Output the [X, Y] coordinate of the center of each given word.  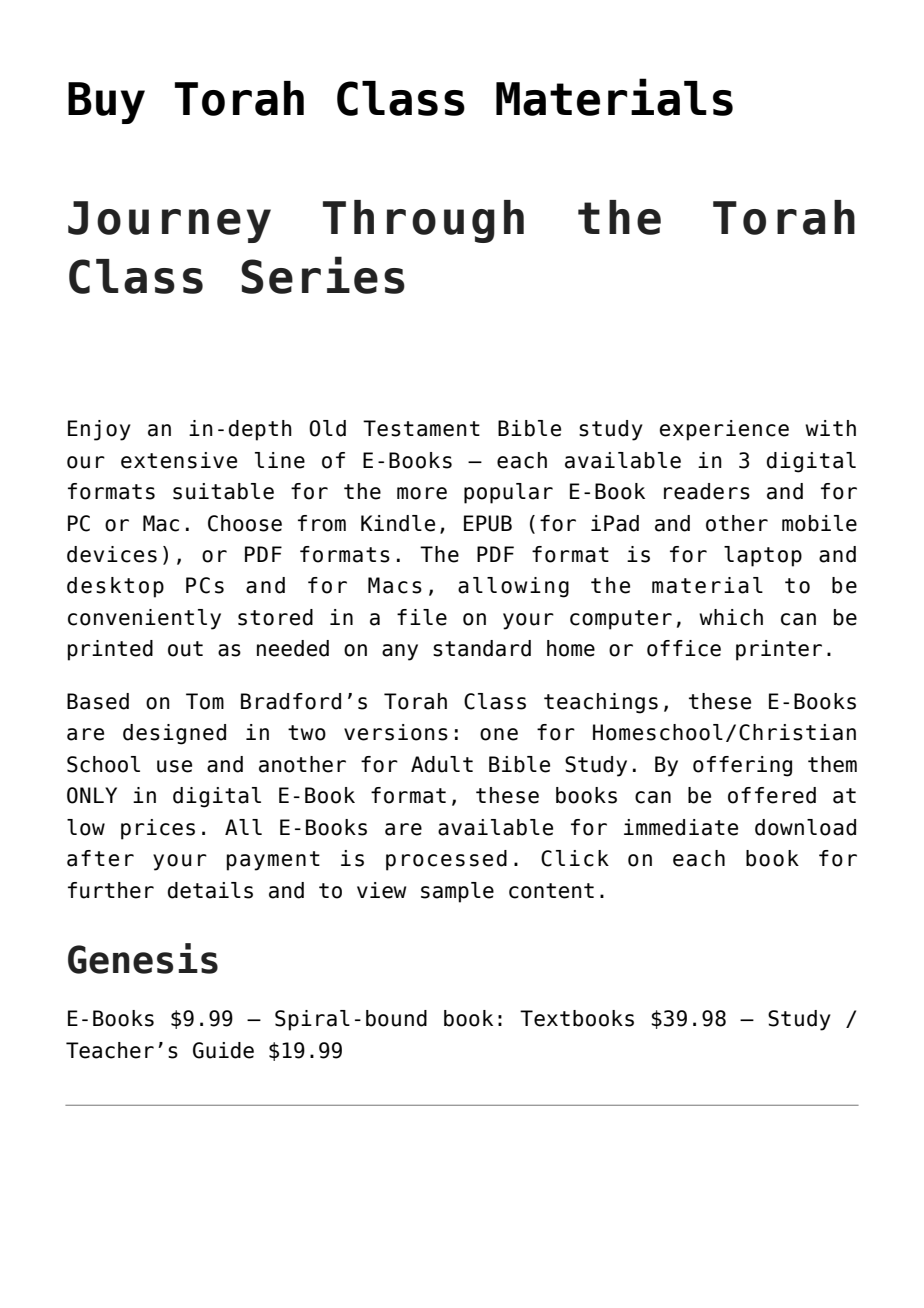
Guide [223, 1050]
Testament [421, 428]
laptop [763, 556]
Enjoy [99, 430]
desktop [115, 587]
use [174, 766]
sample [457, 892]
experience [724, 430]
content [551, 891]
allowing [513, 587]
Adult [442, 764]
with [830, 428]
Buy [106, 103]
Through [423, 221]
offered [772, 795]
